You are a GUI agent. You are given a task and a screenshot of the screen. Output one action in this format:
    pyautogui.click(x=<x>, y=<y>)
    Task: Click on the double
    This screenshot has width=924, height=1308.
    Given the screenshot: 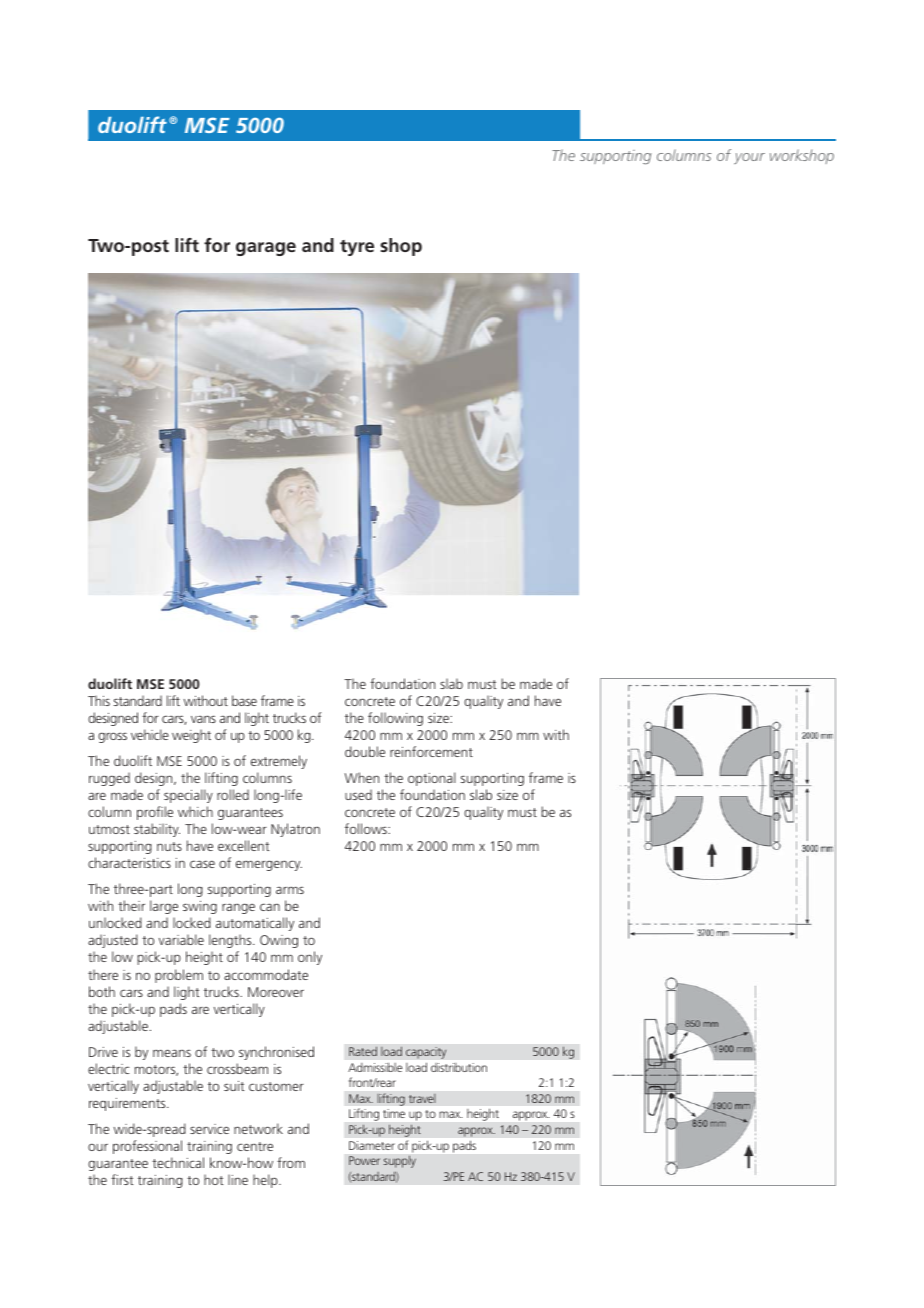 What is the action you would take?
    pyautogui.click(x=365, y=751)
